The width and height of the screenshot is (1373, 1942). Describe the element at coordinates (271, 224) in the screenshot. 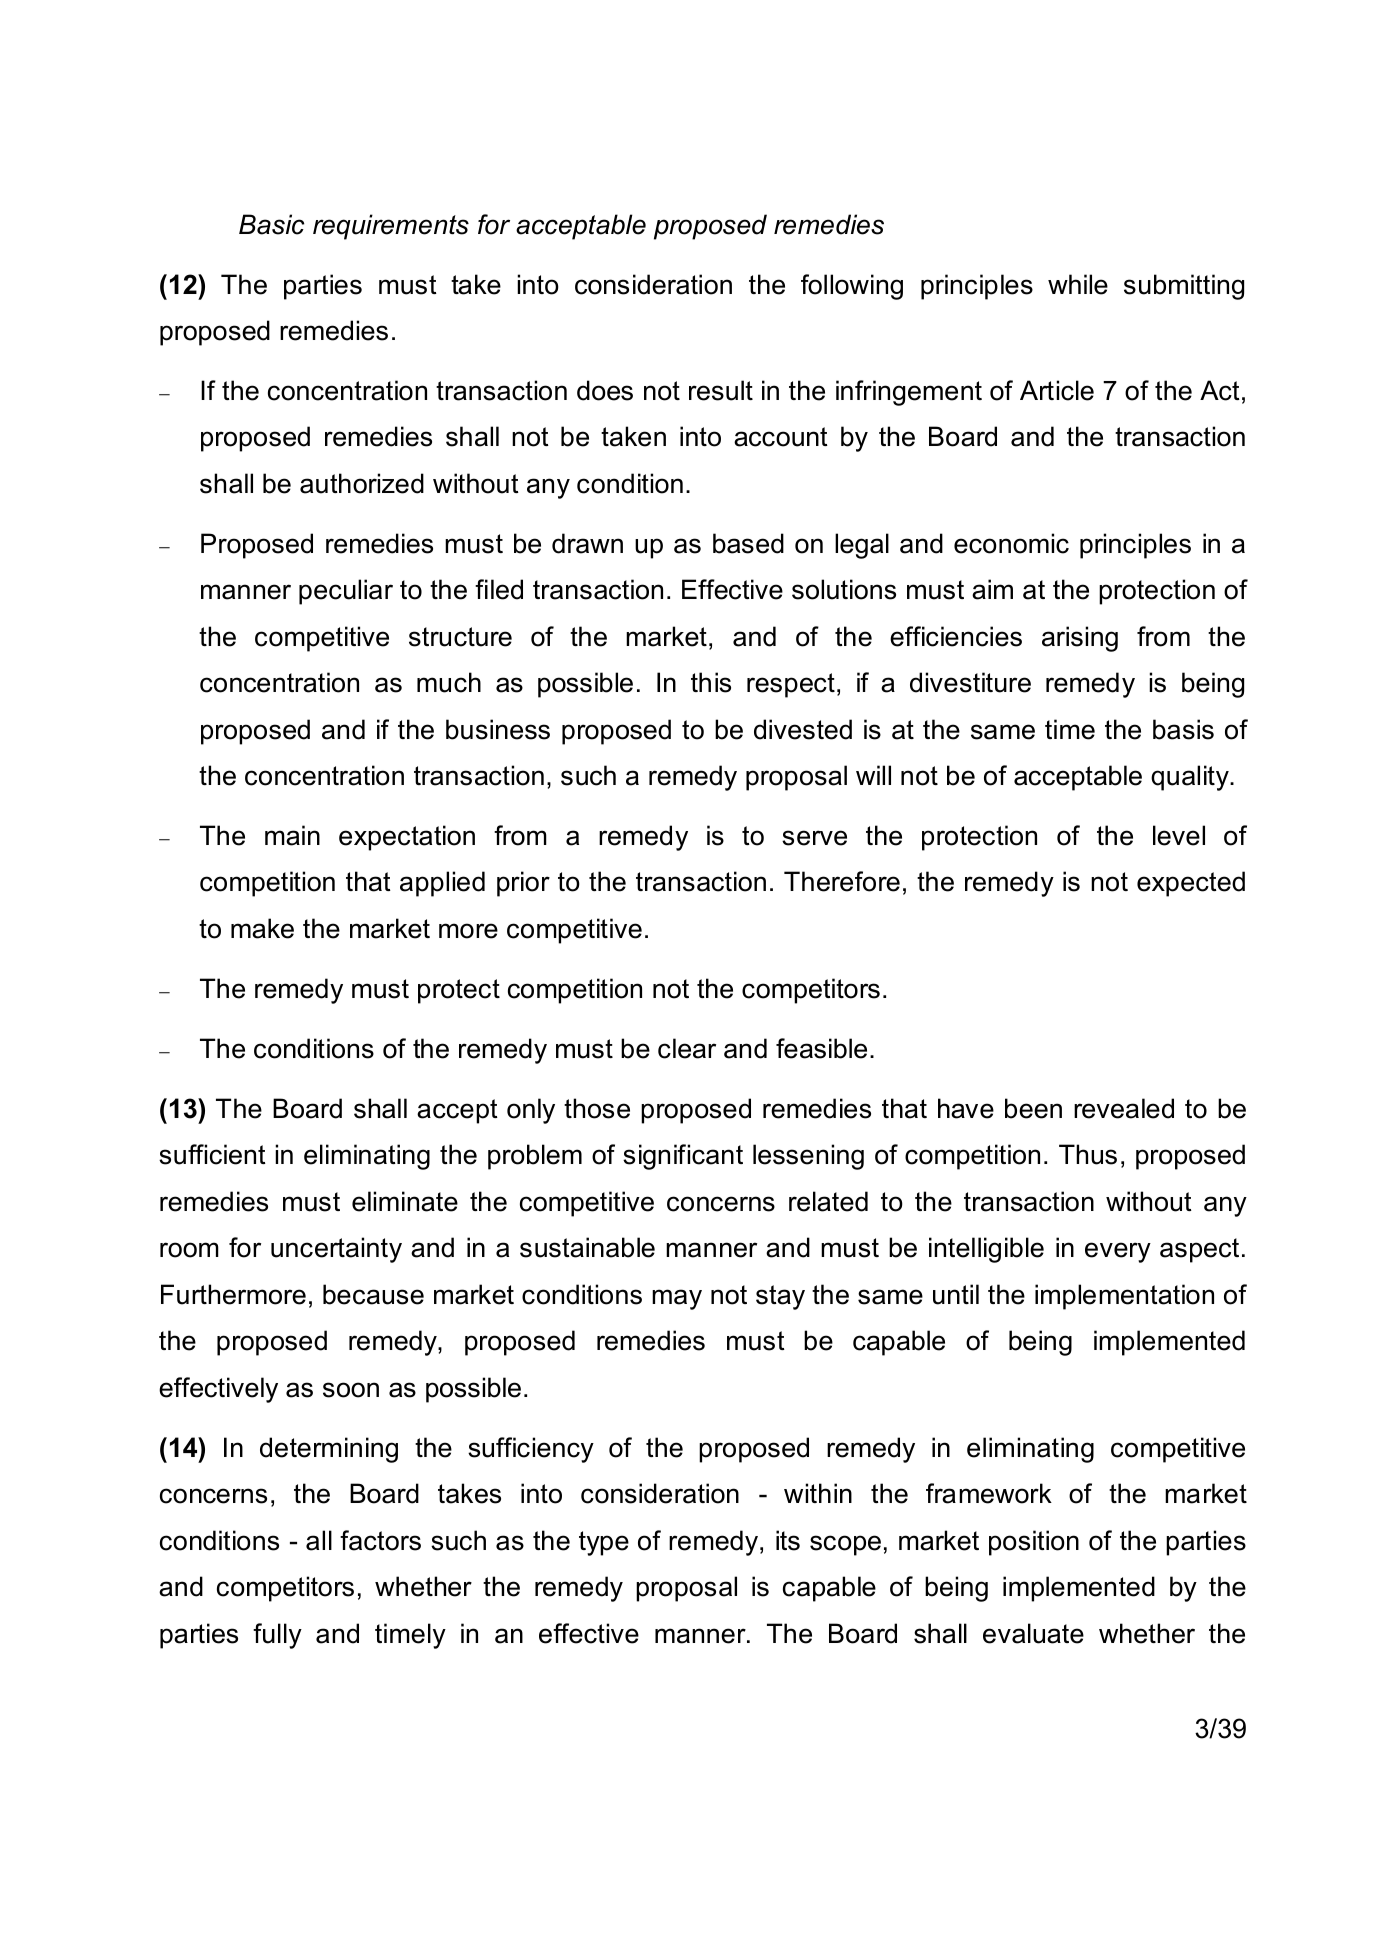

I see `Basic` at that location.
